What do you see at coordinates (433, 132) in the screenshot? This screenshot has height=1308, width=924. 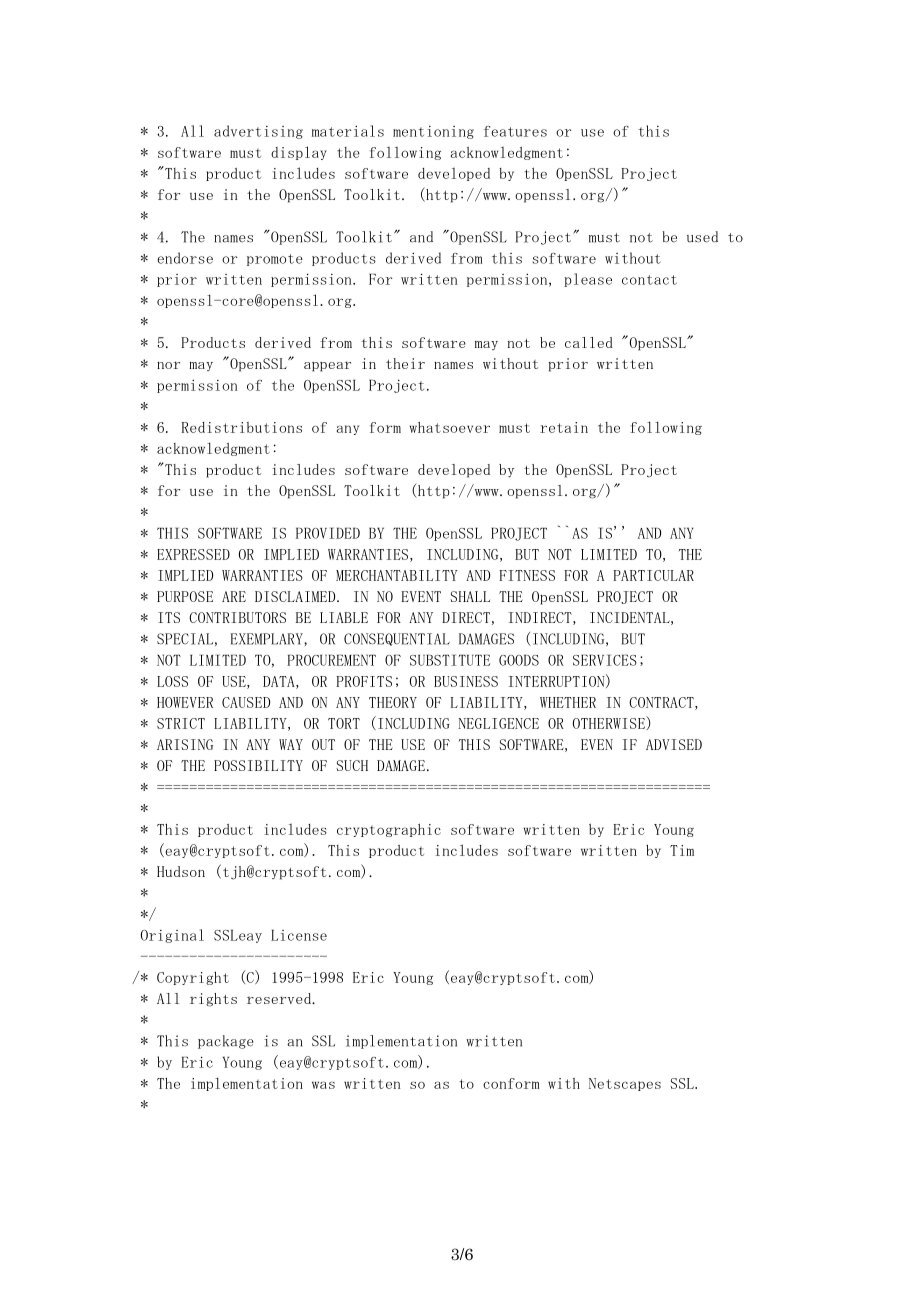 I see `mentioning` at bounding box center [433, 132].
